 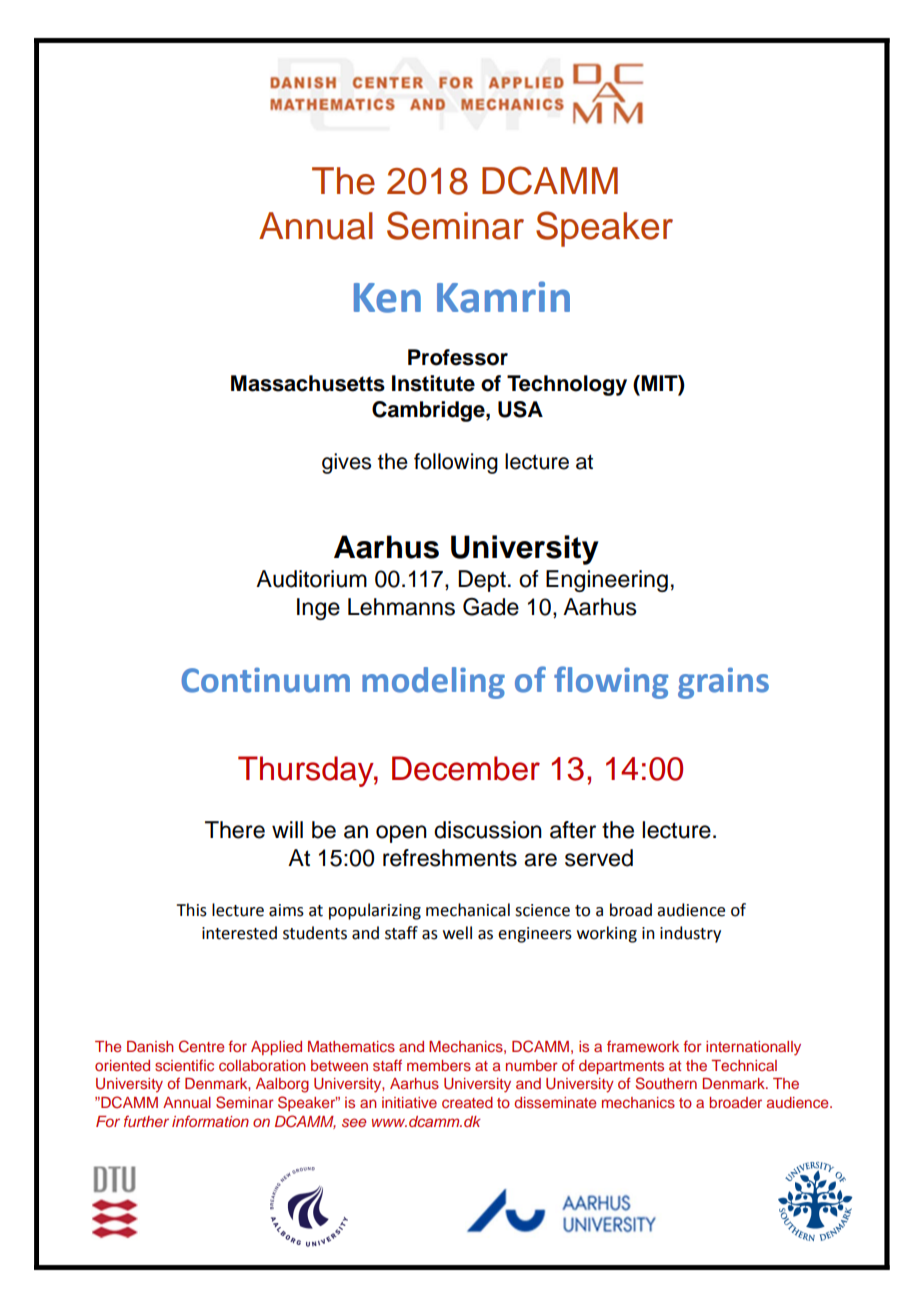 What do you see at coordinates (468, 910) in the screenshot?
I see `mechanical` at bounding box center [468, 910].
